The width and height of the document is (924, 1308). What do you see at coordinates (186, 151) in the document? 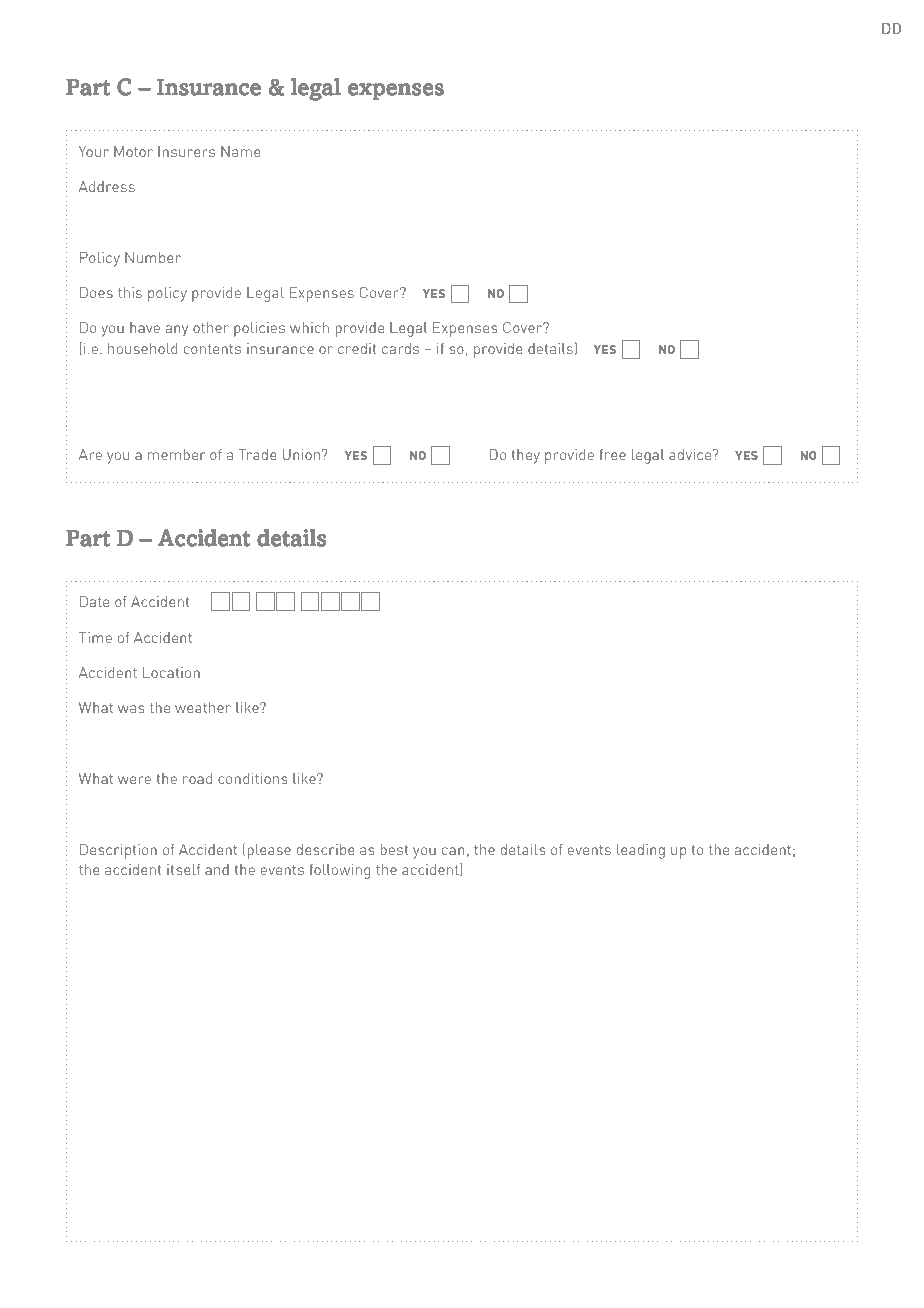
I see `Insurers` at bounding box center [186, 151].
